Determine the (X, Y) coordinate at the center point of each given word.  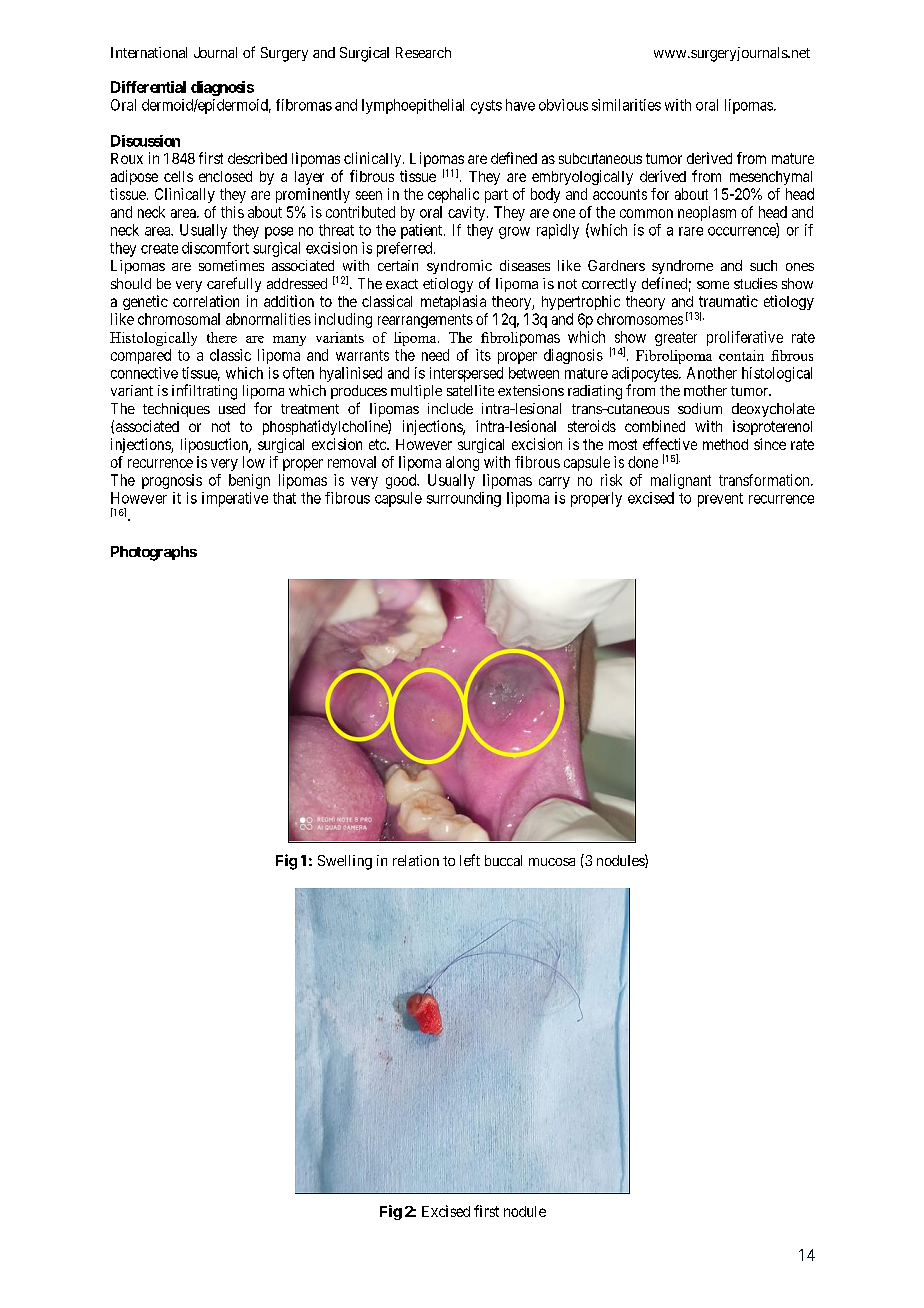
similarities (626, 105)
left (470, 860)
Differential (148, 87)
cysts (486, 107)
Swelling (345, 862)
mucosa (552, 862)
